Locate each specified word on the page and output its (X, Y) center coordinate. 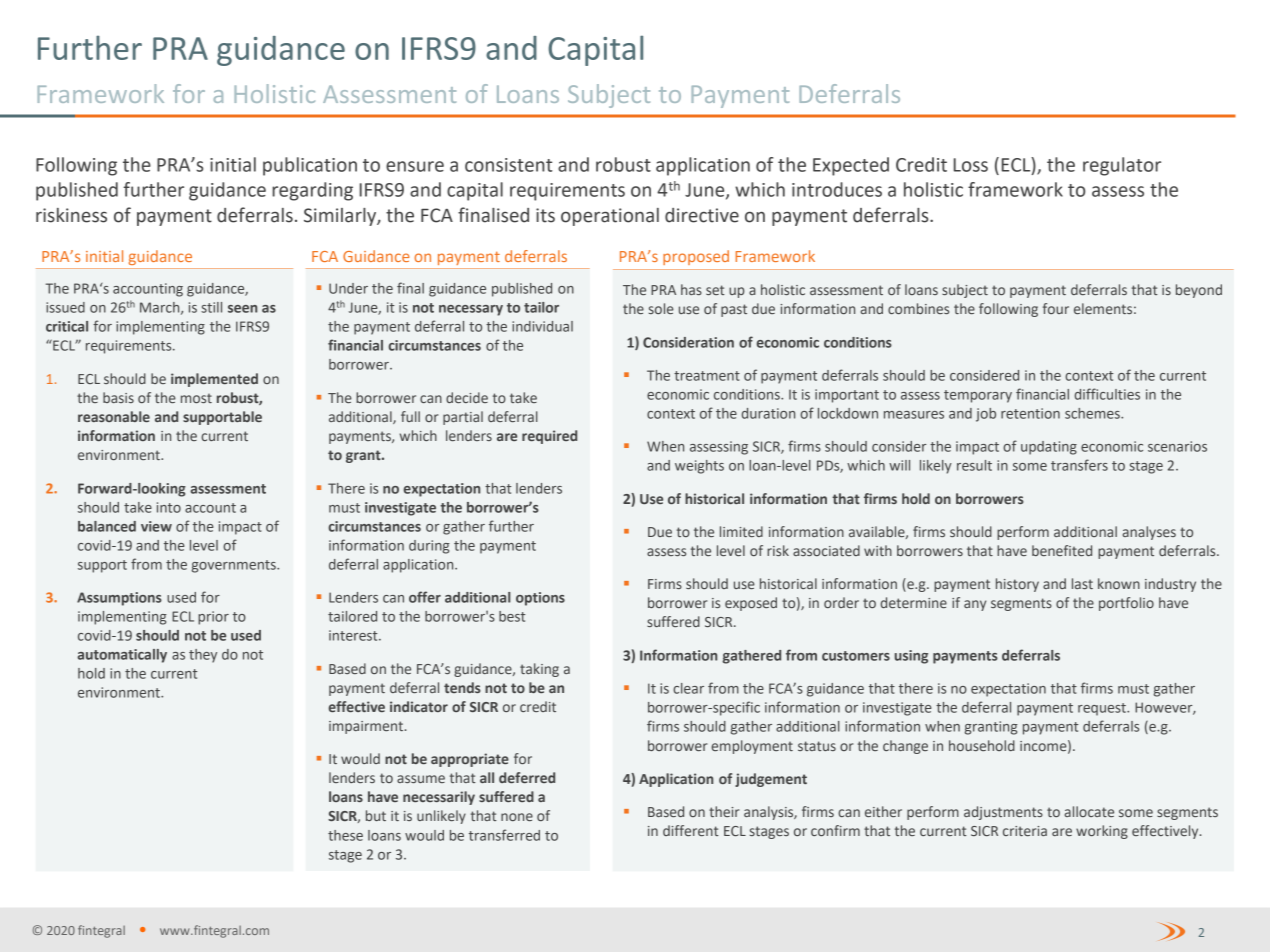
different (691, 830)
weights (699, 467)
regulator (1122, 166)
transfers (1079, 465)
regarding (312, 191)
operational (610, 217)
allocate (1089, 811)
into (169, 507)
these (345, 835)
